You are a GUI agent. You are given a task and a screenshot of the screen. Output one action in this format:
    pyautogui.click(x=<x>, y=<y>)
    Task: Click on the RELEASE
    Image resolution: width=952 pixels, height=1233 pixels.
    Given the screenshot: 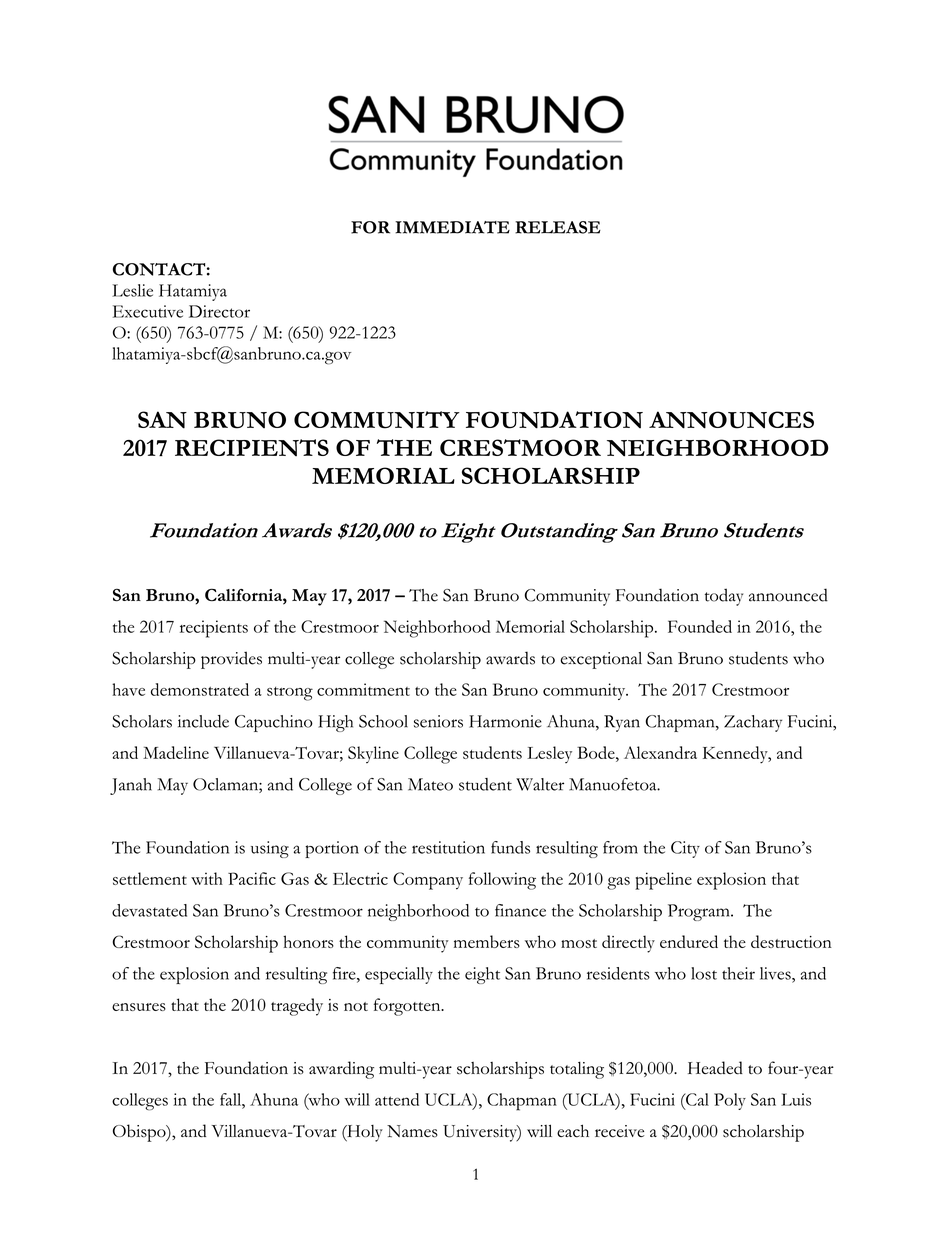 What is the action you would take?
    pyautogui.click(x=558, y=227)
